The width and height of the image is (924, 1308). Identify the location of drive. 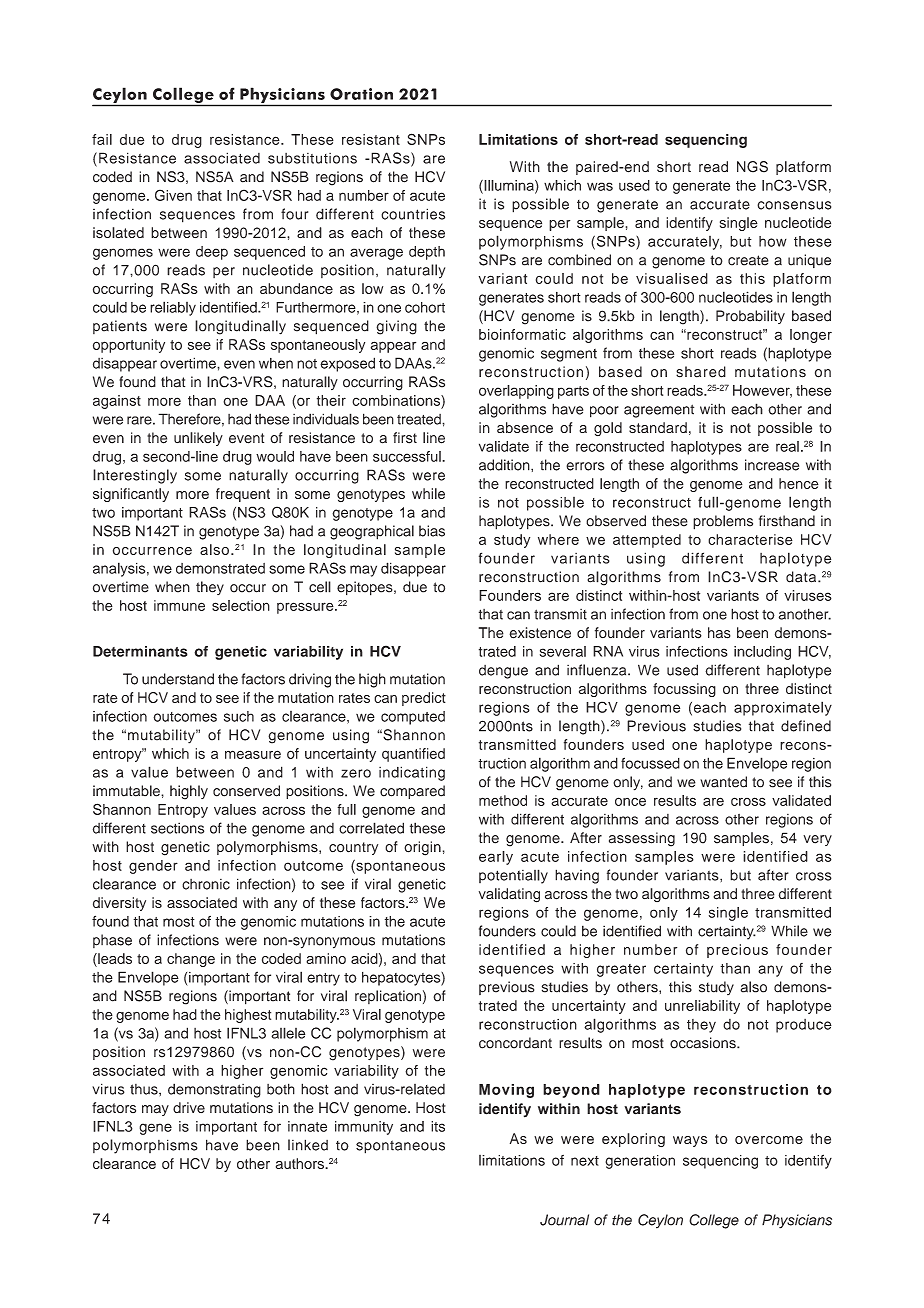
(189, 1107).
